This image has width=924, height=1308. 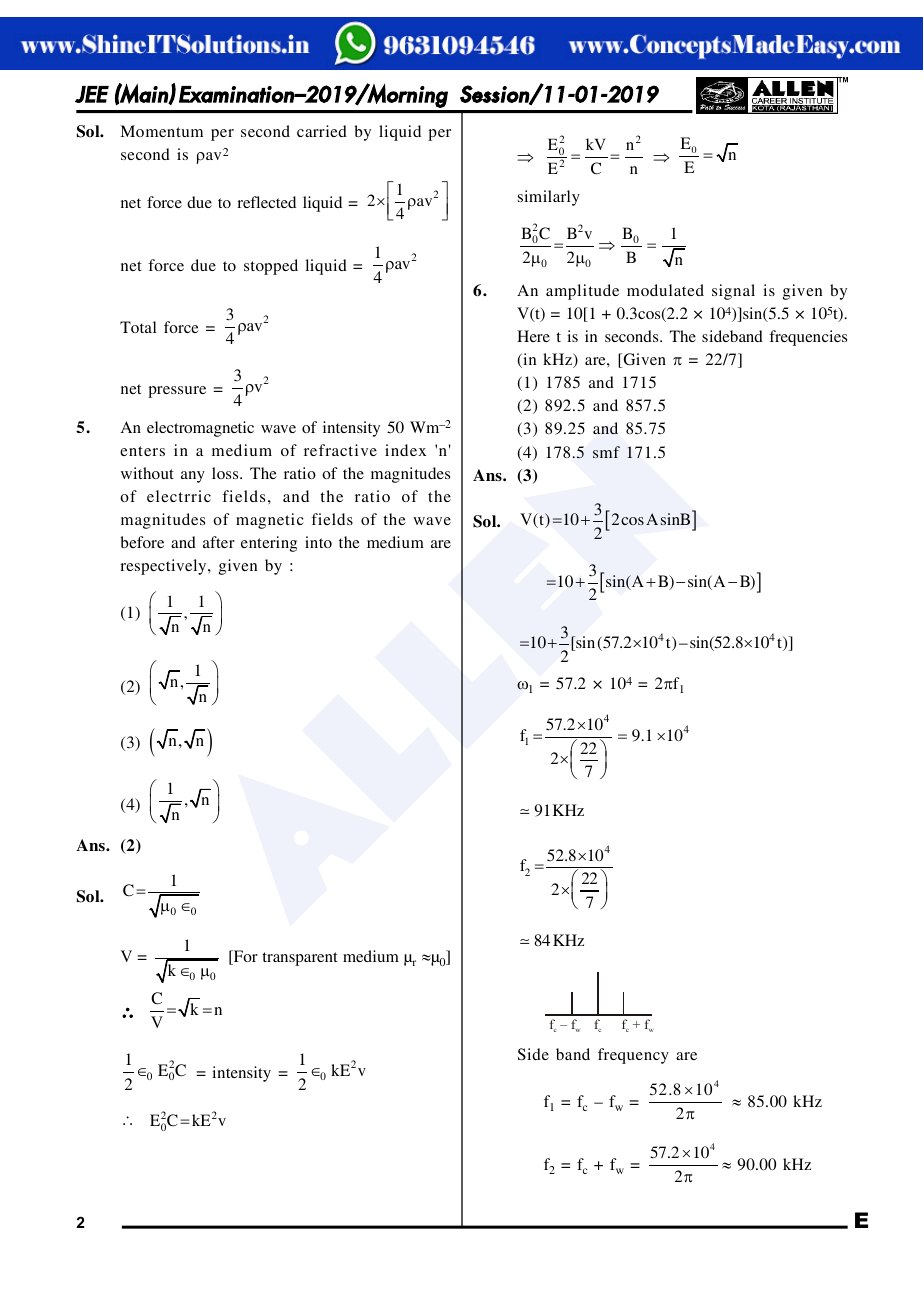 I want to click on index, so click(x=405, y=450).
